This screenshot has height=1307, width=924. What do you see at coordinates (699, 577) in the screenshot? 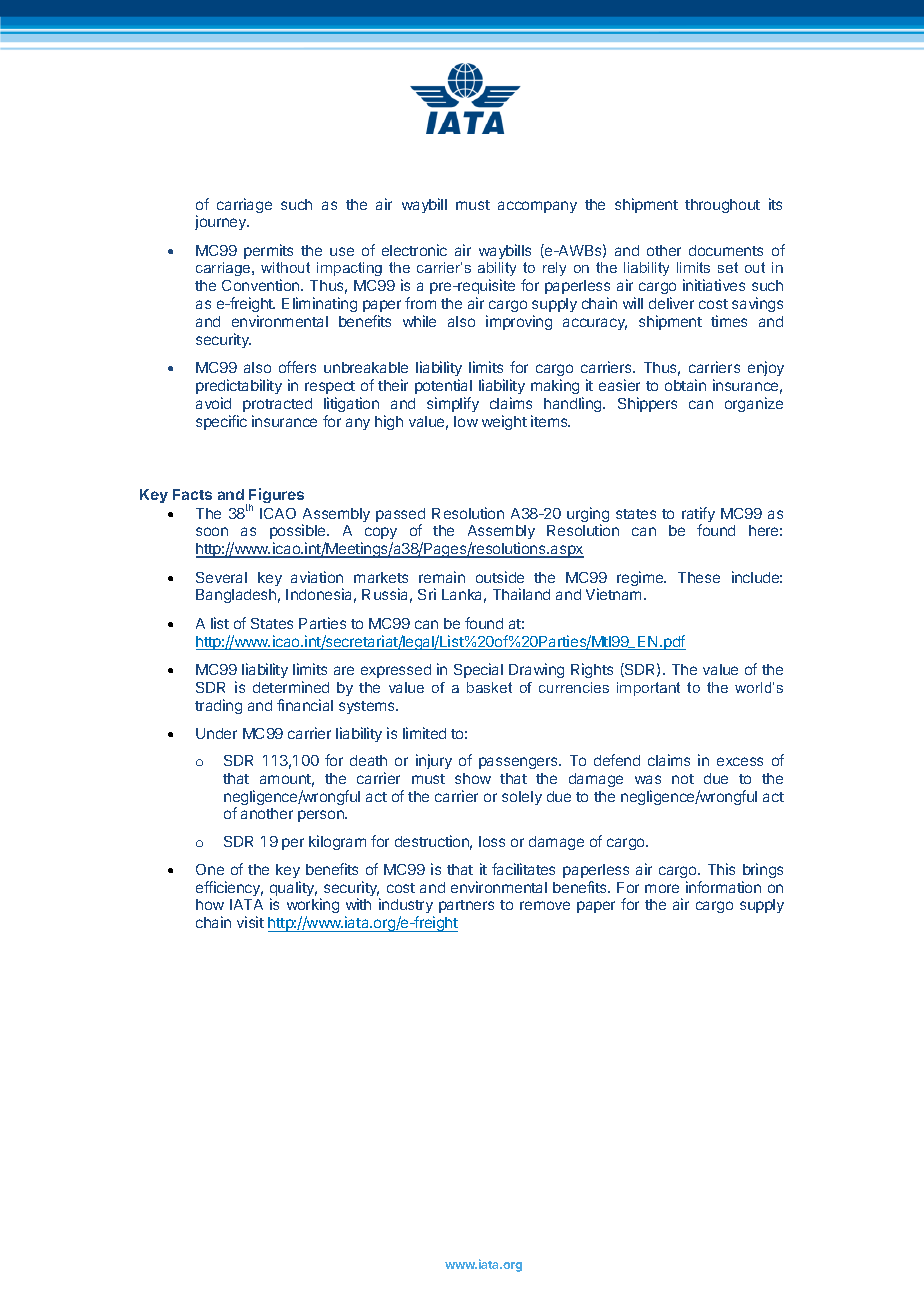
I see `These` at bounding box center [699, 577].
